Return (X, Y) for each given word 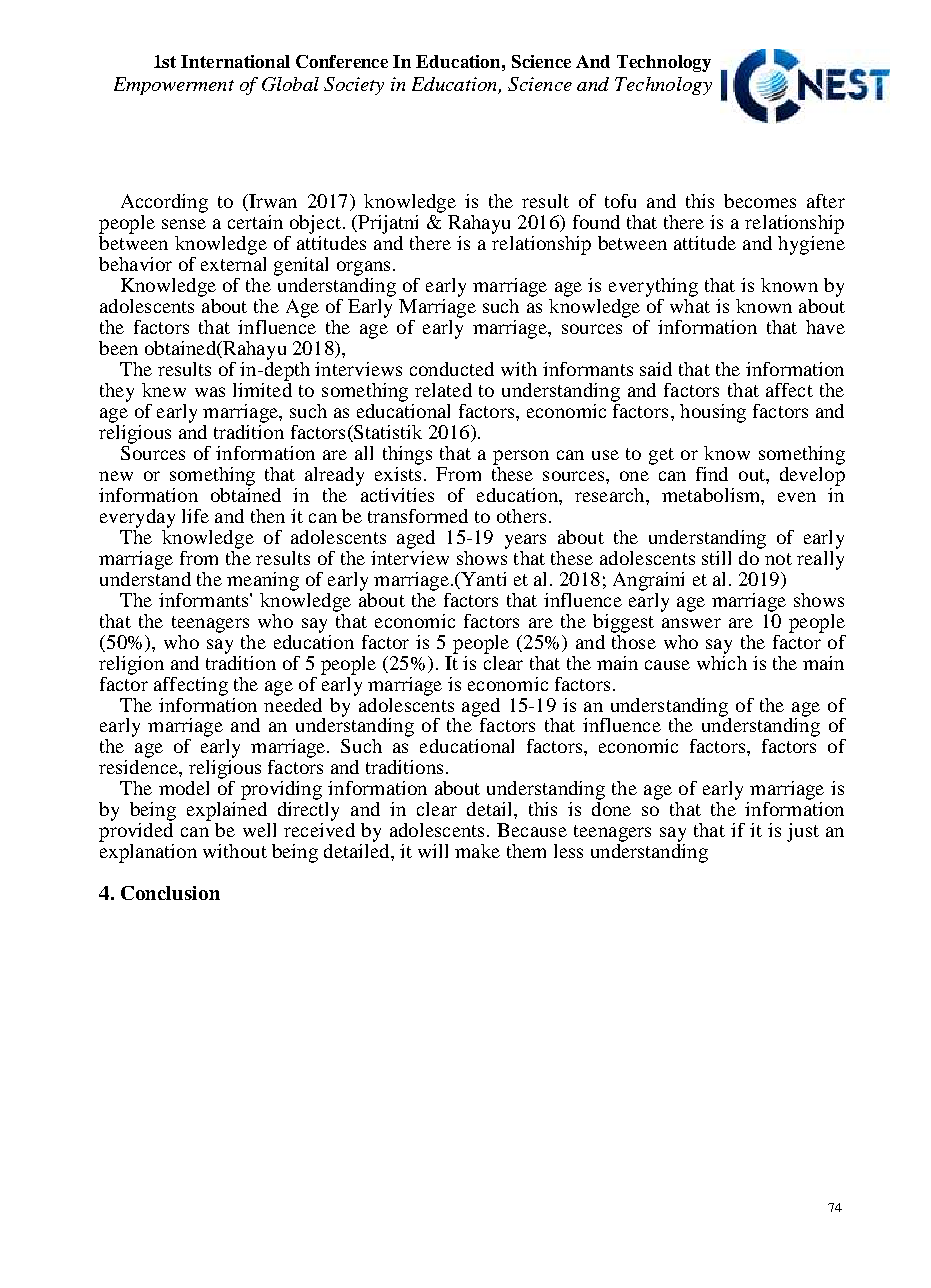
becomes (760, 201)
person (521, 457)
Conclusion (170, 893)
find (712, 474)
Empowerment (174, 86)
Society (354, 86)
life (195, 516)
